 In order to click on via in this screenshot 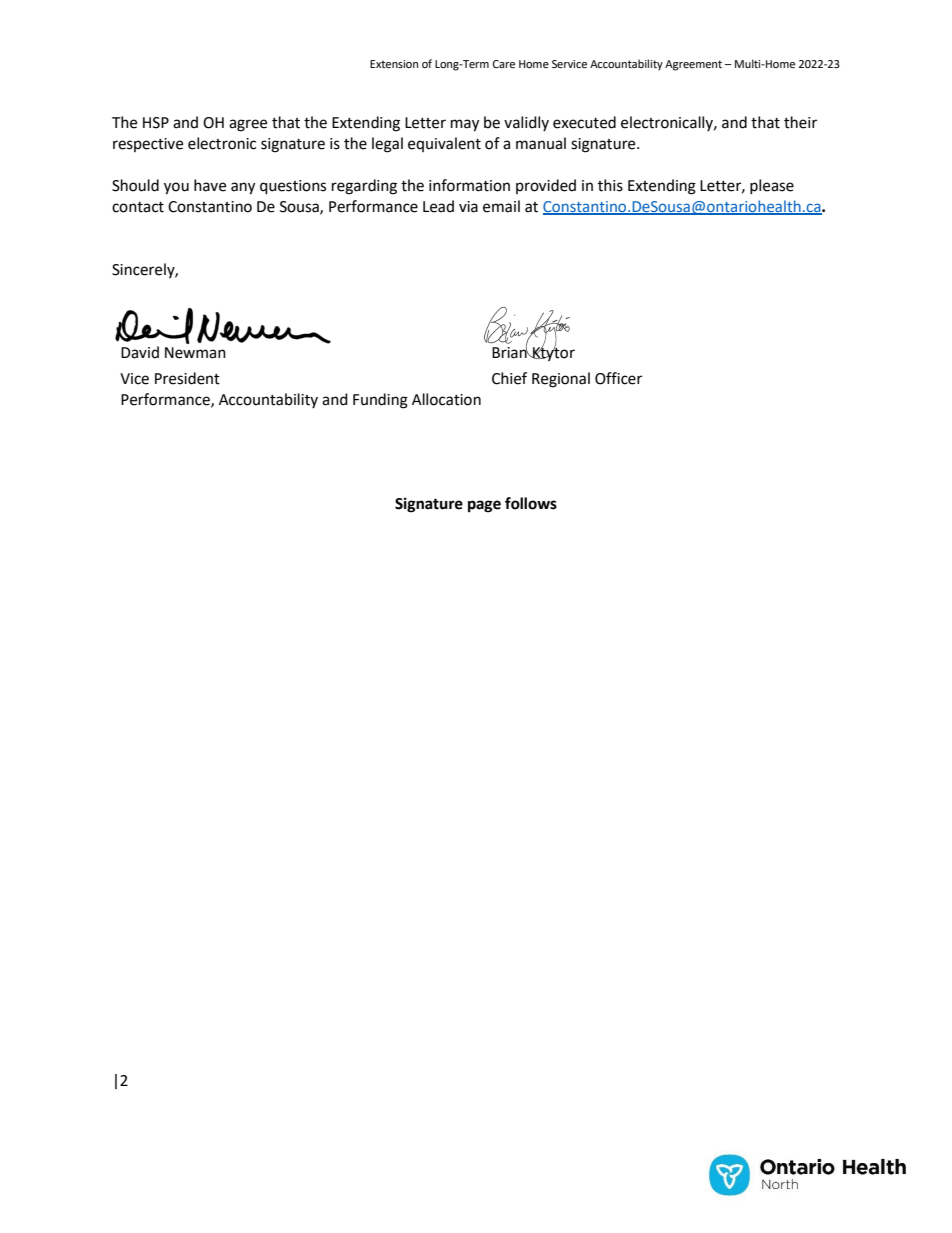, I will do `click(468, 207)`.
